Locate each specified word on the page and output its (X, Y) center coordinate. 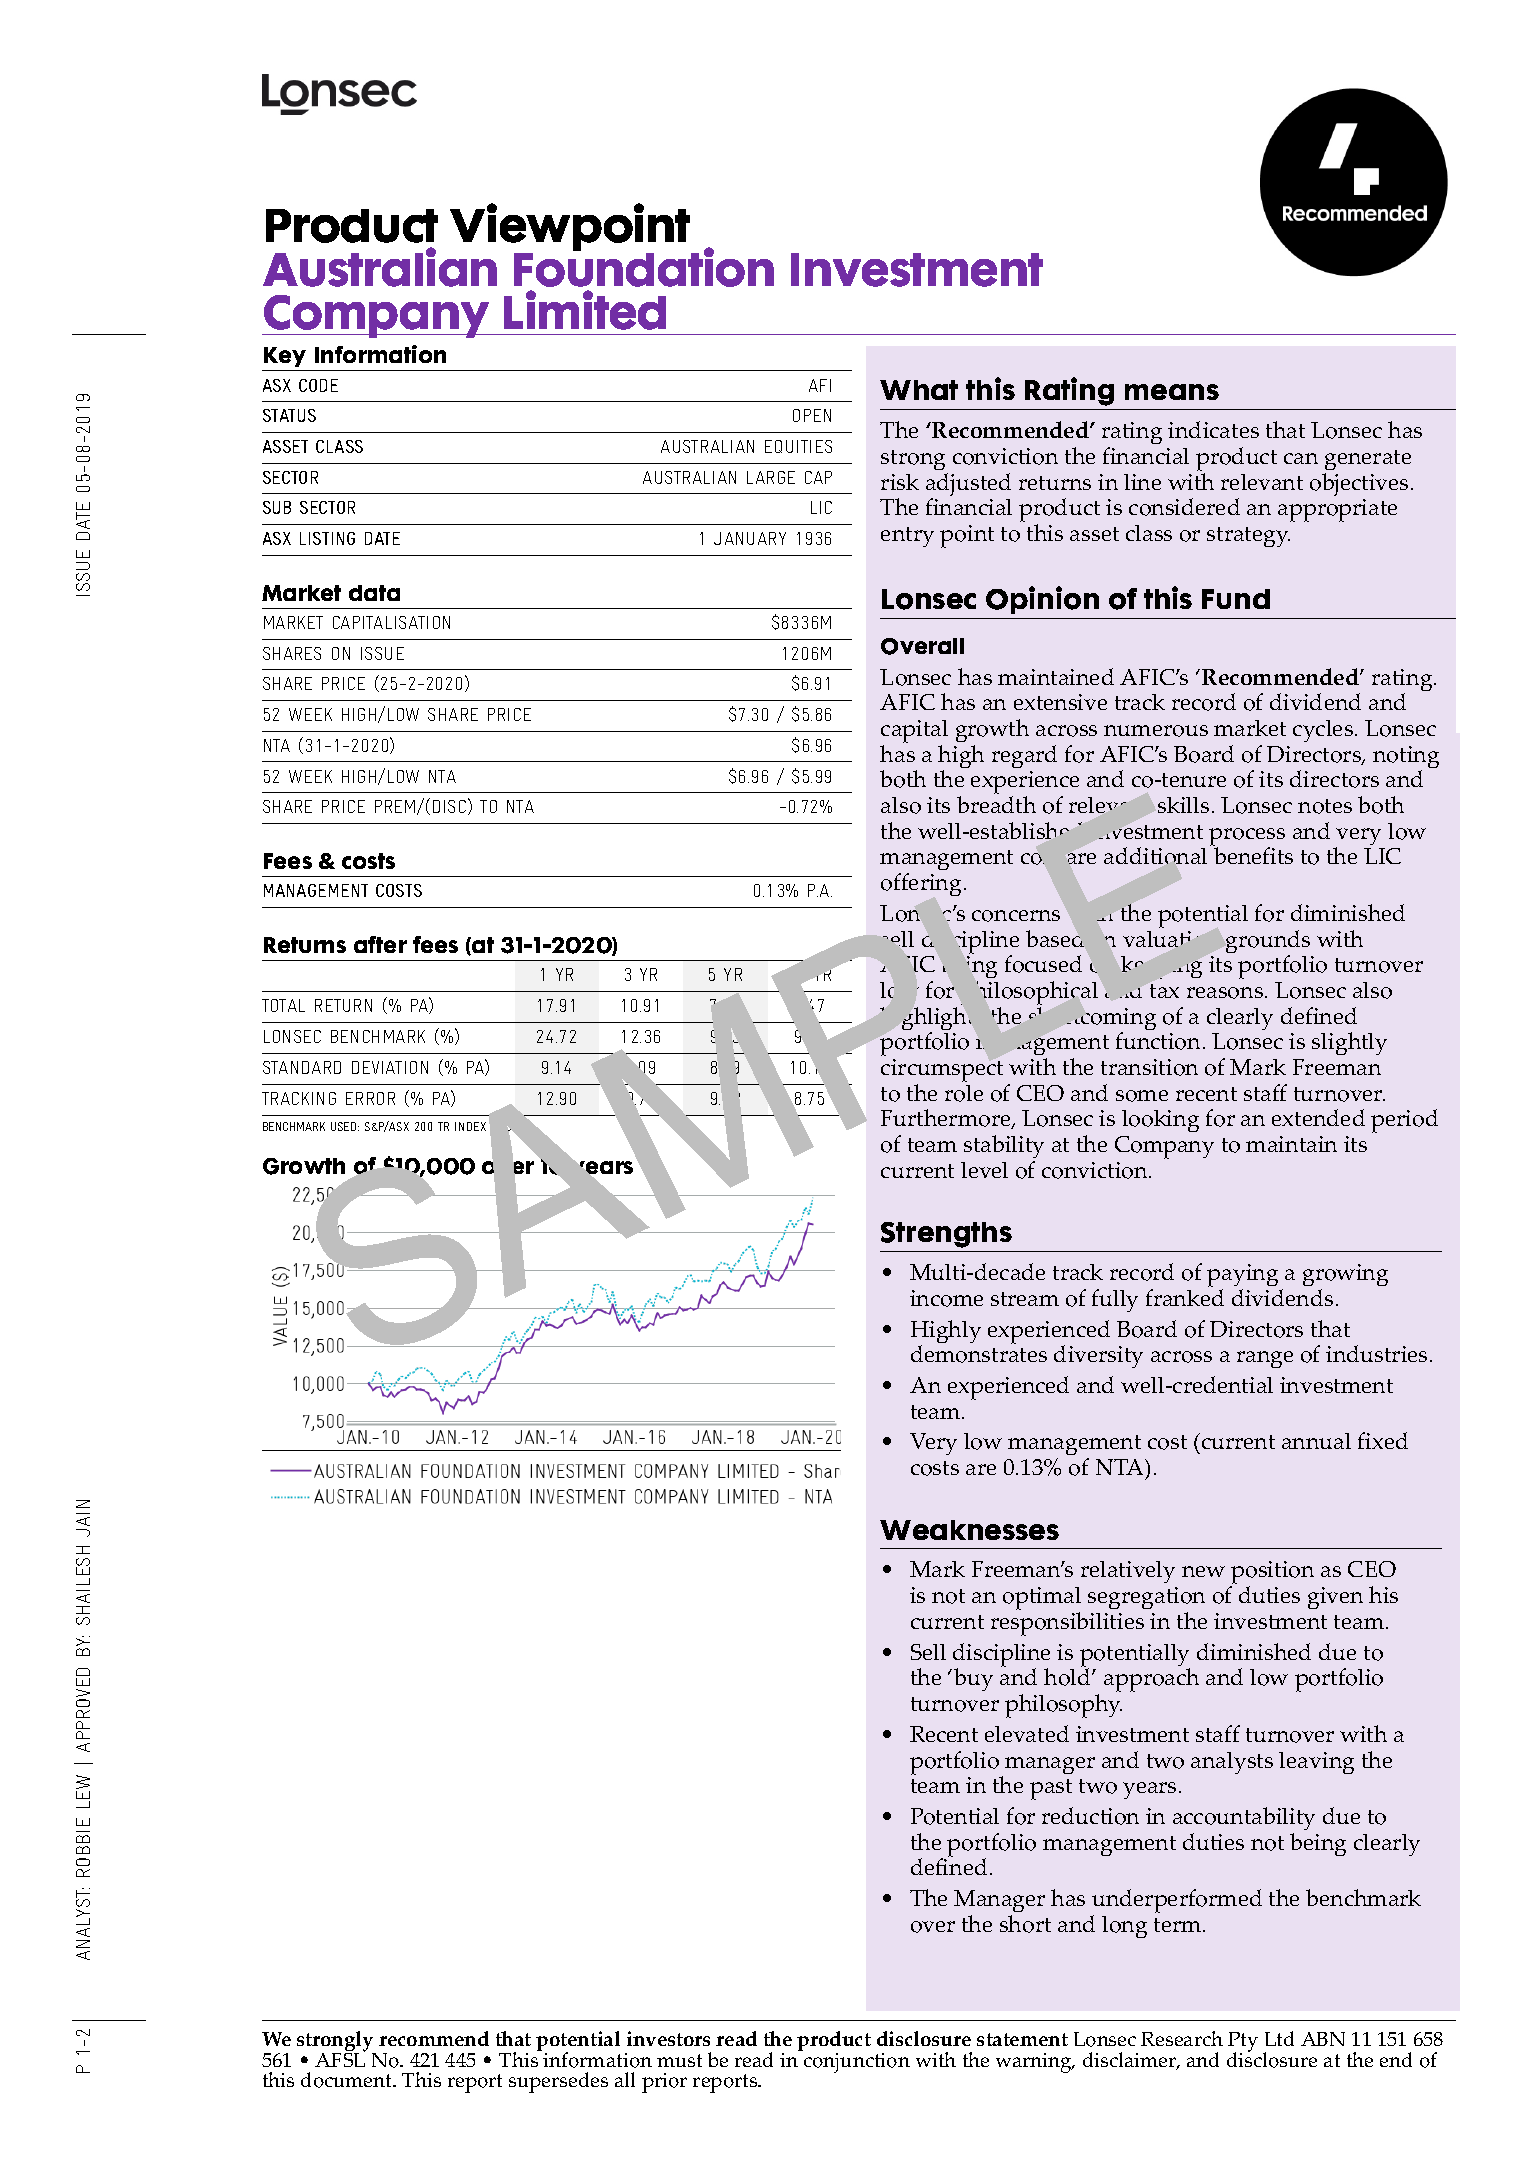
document (348, 2080)
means (1172, 392)
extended (1318, 1117)
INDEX (470, 1126)
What (919, 390)
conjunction (856, 2061)
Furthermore (947, 1119)
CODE (318, 385)
